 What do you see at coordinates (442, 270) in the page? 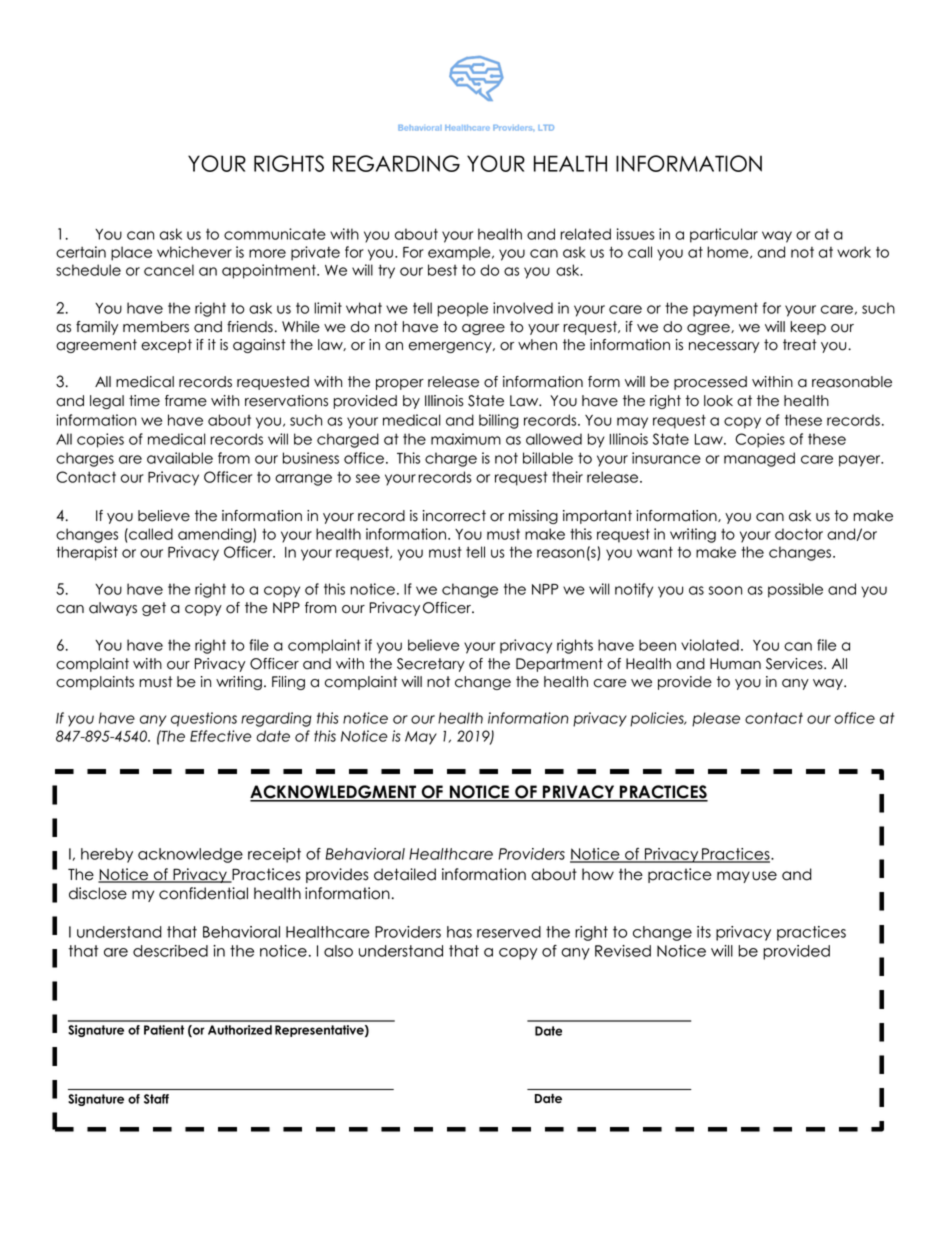
I see `best` at bounding box center [442, 270].
